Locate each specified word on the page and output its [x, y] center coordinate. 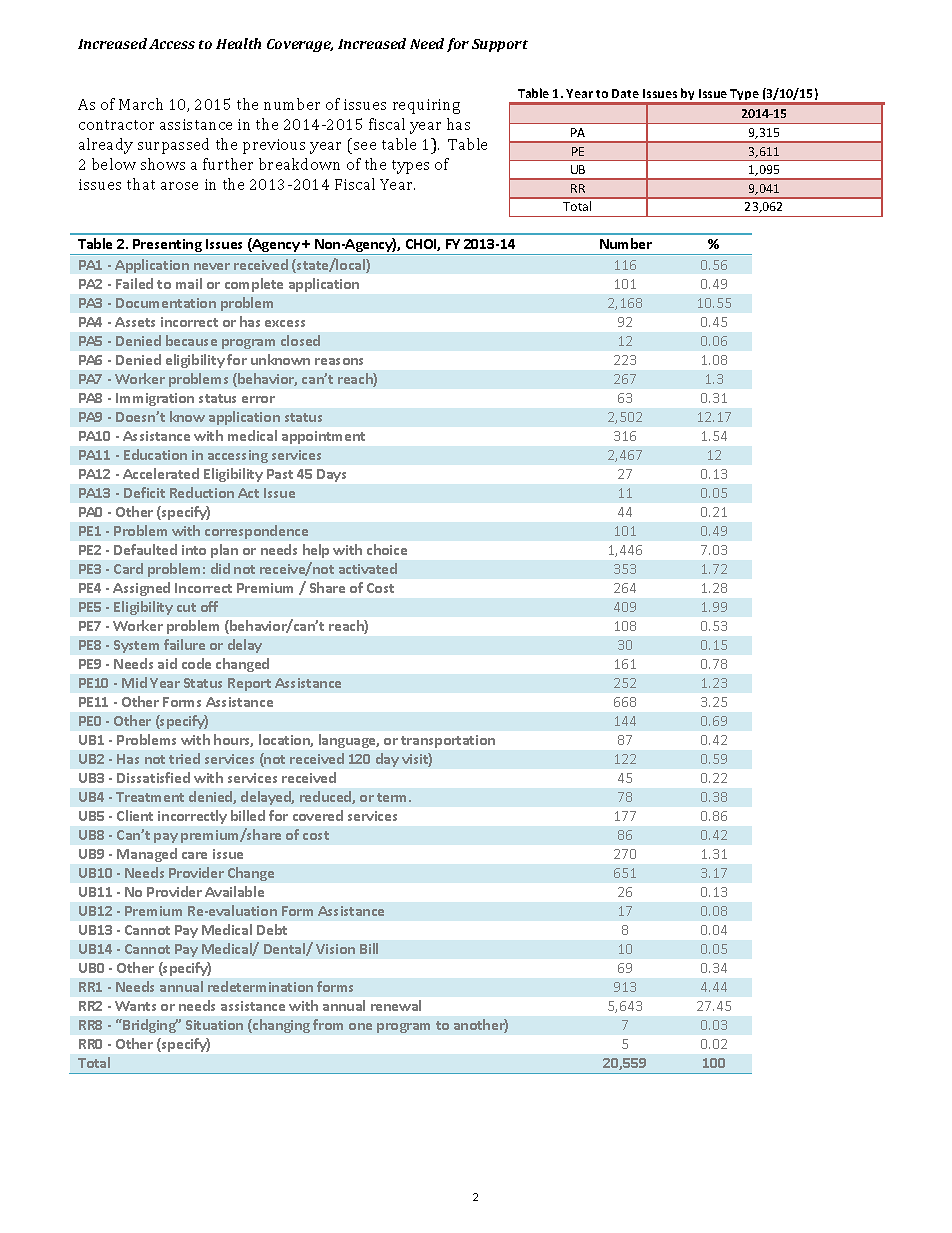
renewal [396, 1005]
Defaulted [145, 549]
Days [331, 475]
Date [625, 93]
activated [368, 568]
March [141, 104]
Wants [135, 1006]
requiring [426, 106]
